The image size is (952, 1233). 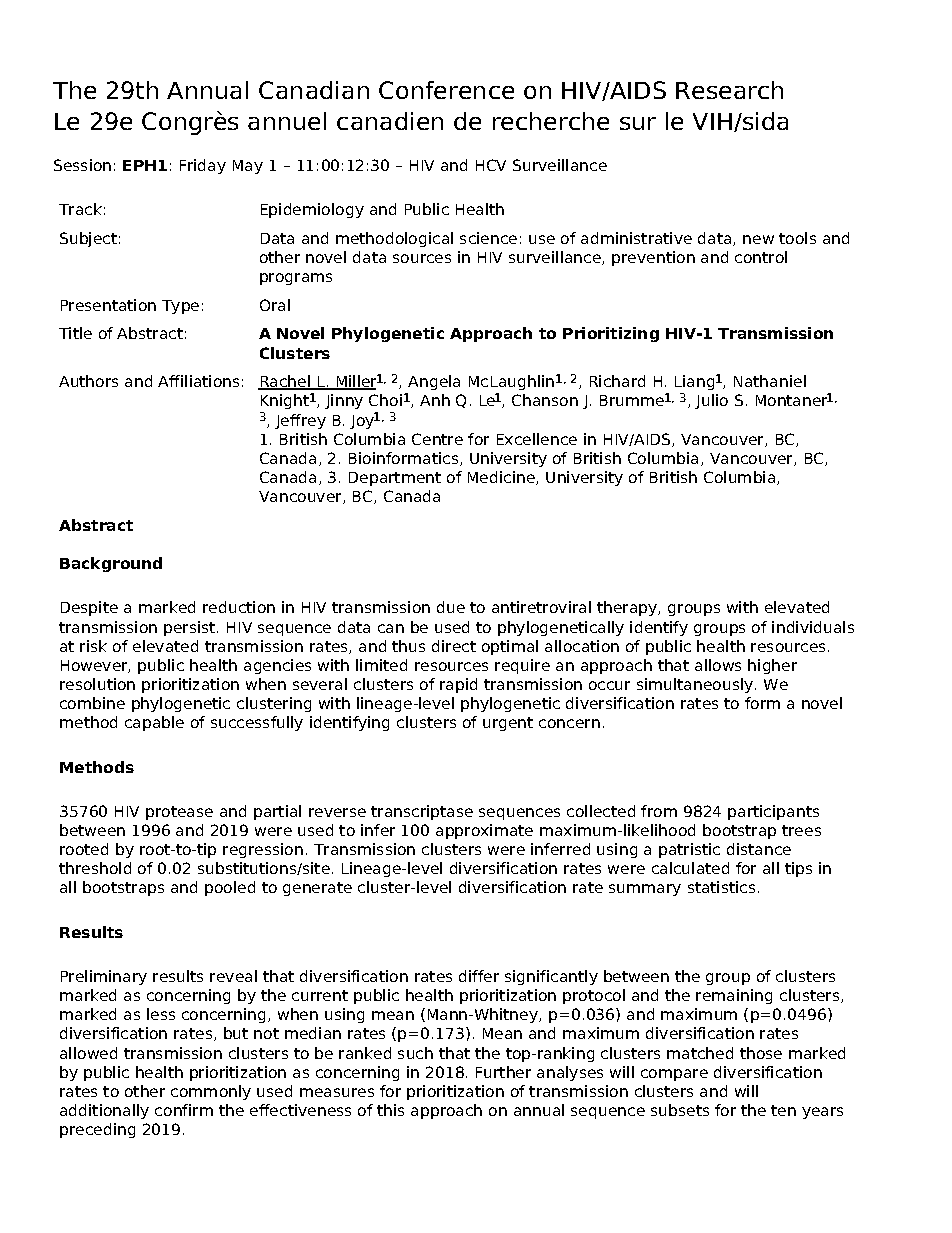 What do you see at coordinates (729, 90) in the document?
I see `Research` at bounding box center [729, 90].
